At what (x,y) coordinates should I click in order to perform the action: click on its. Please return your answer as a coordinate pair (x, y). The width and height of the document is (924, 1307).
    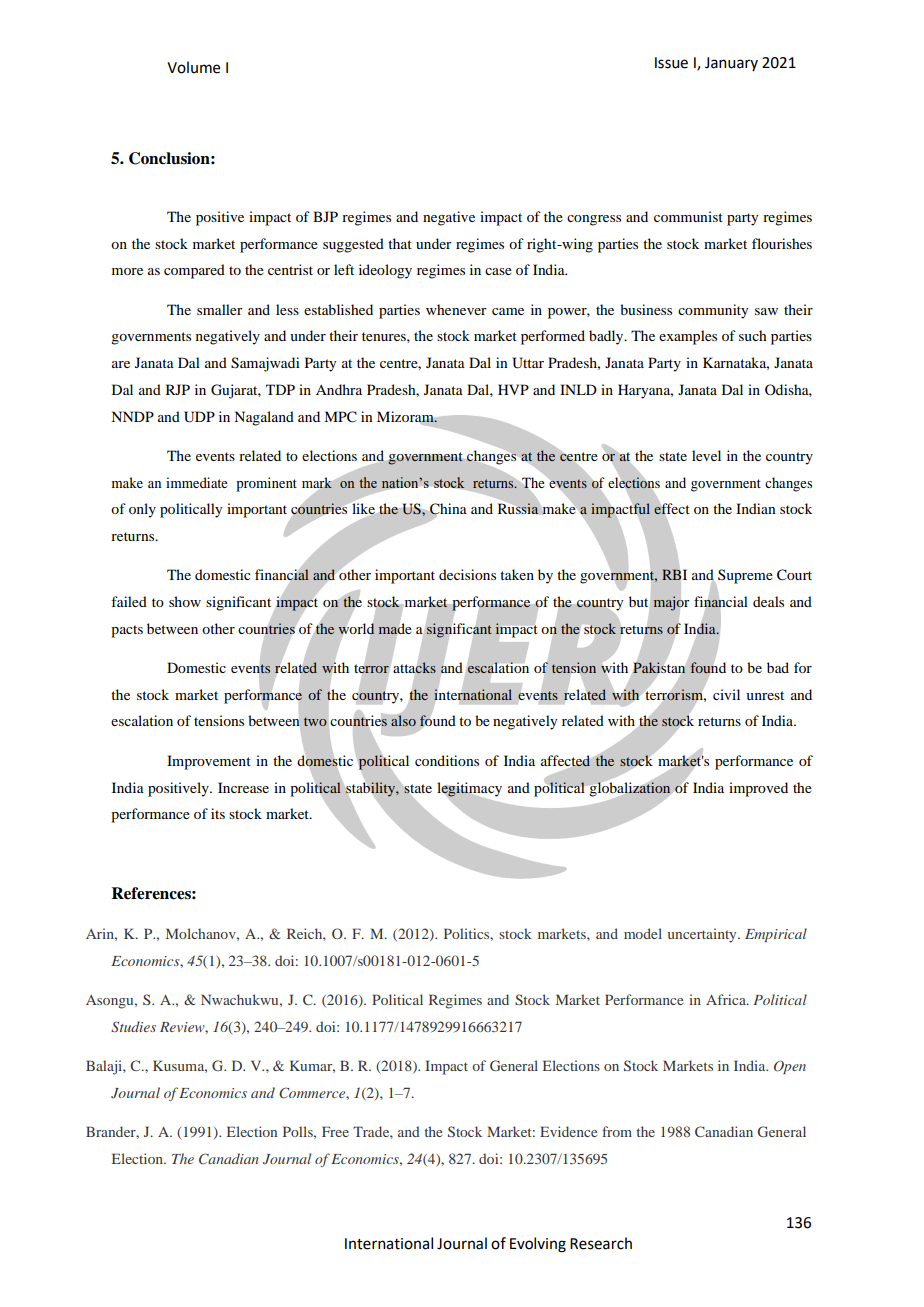
    Looking at the image, I should click on (218, 813).
